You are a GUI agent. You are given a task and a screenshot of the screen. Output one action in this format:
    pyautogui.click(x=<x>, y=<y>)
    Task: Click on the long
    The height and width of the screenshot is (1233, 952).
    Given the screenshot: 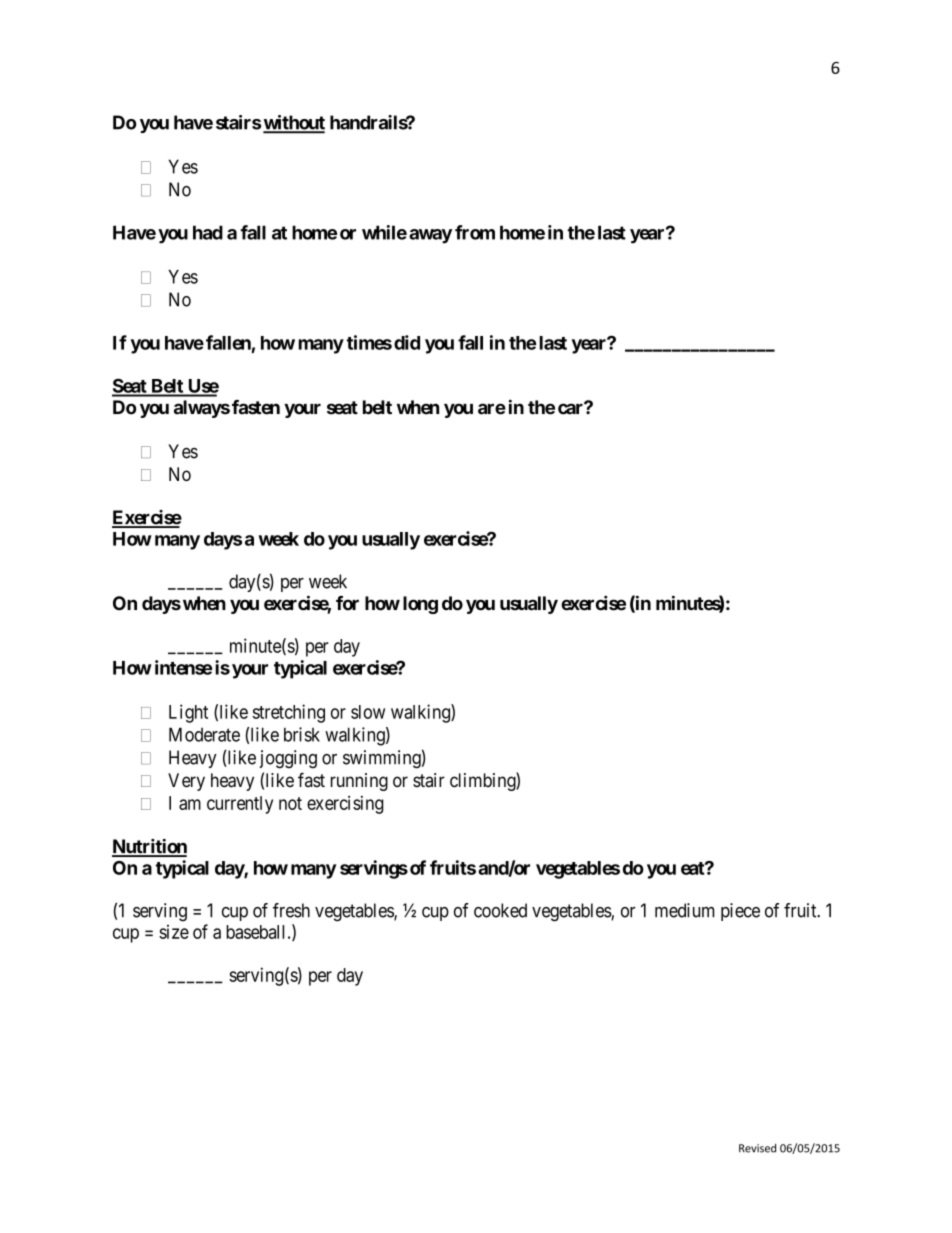 What is the action you would take?
    pyautogui.click(x=420, y=605)
